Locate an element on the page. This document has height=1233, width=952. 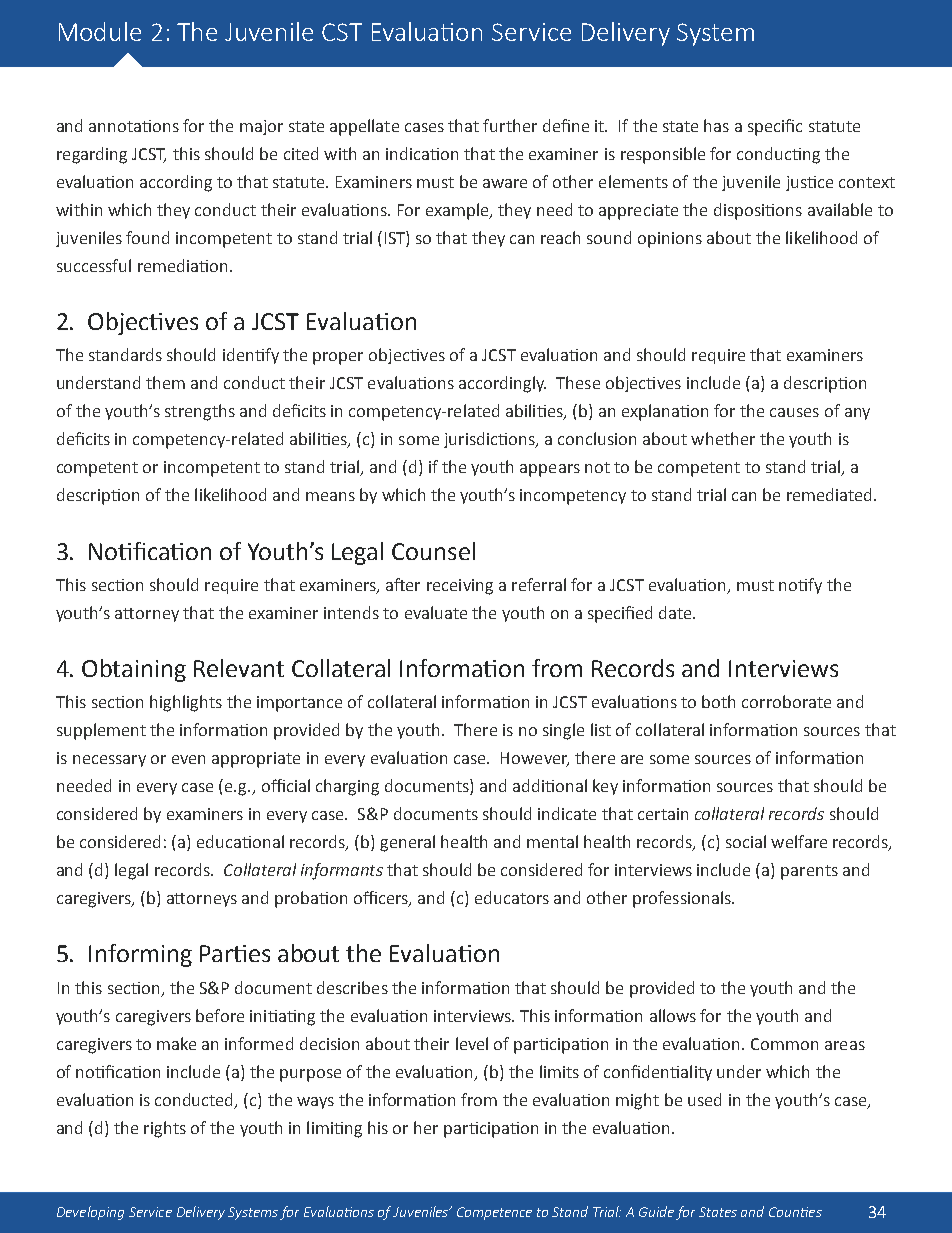
further is located at coordinates (510, 125).
